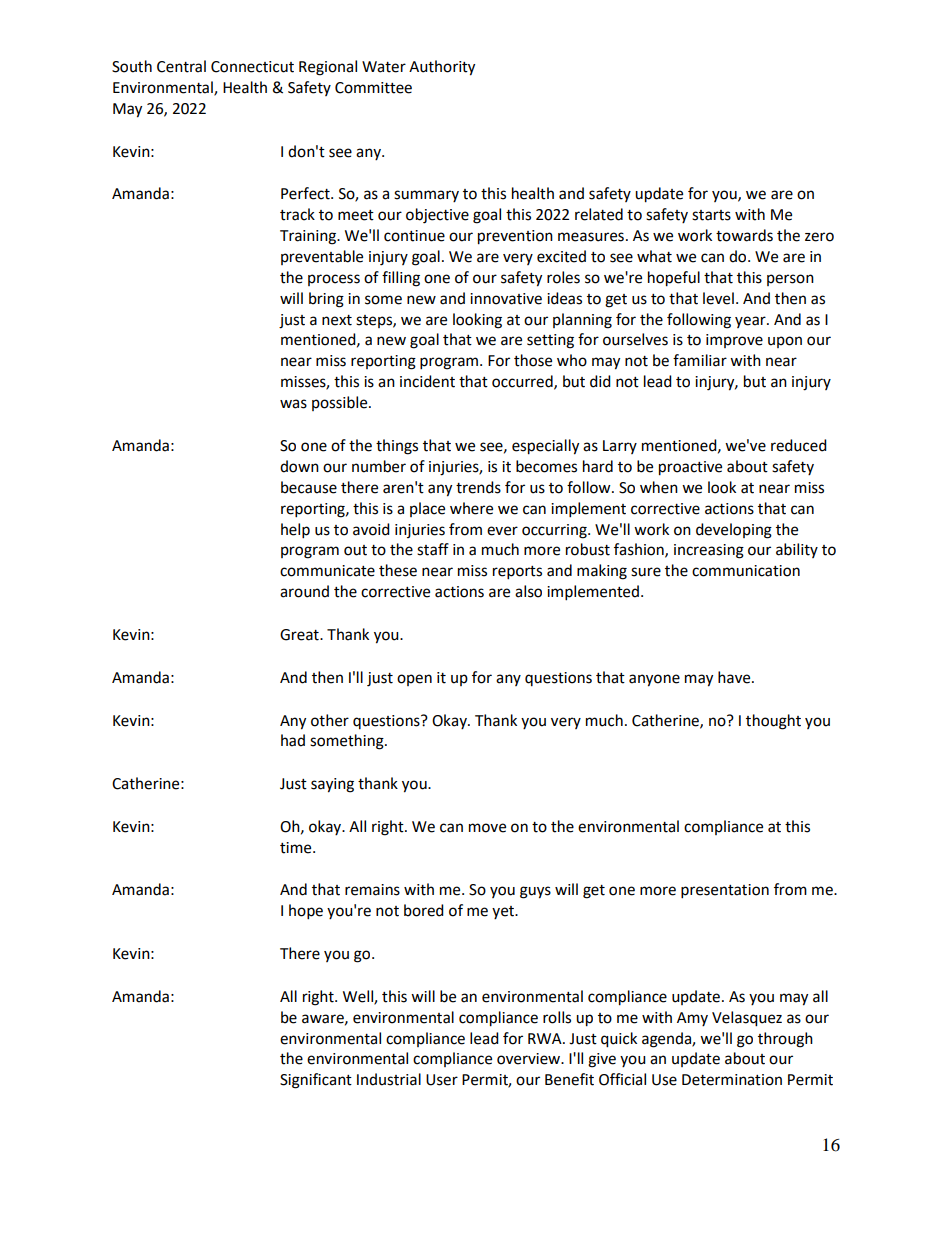 This screenshot has height=1233, width=952. What do you see at coordinates (734, 341) in the screenshot?
I see `improve` at bounding box center [734, 341].
